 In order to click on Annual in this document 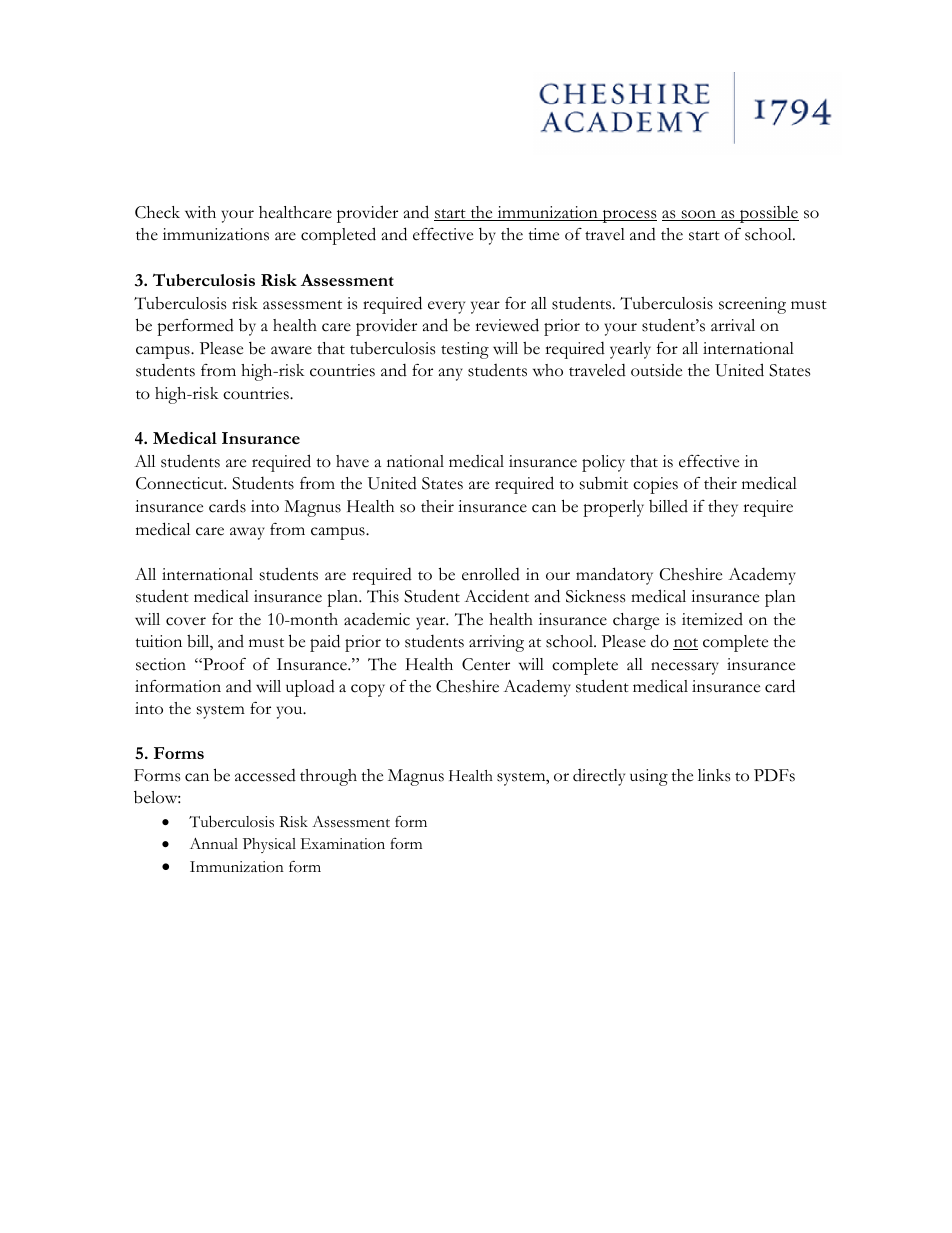, I will do `click(214, 843)`.
